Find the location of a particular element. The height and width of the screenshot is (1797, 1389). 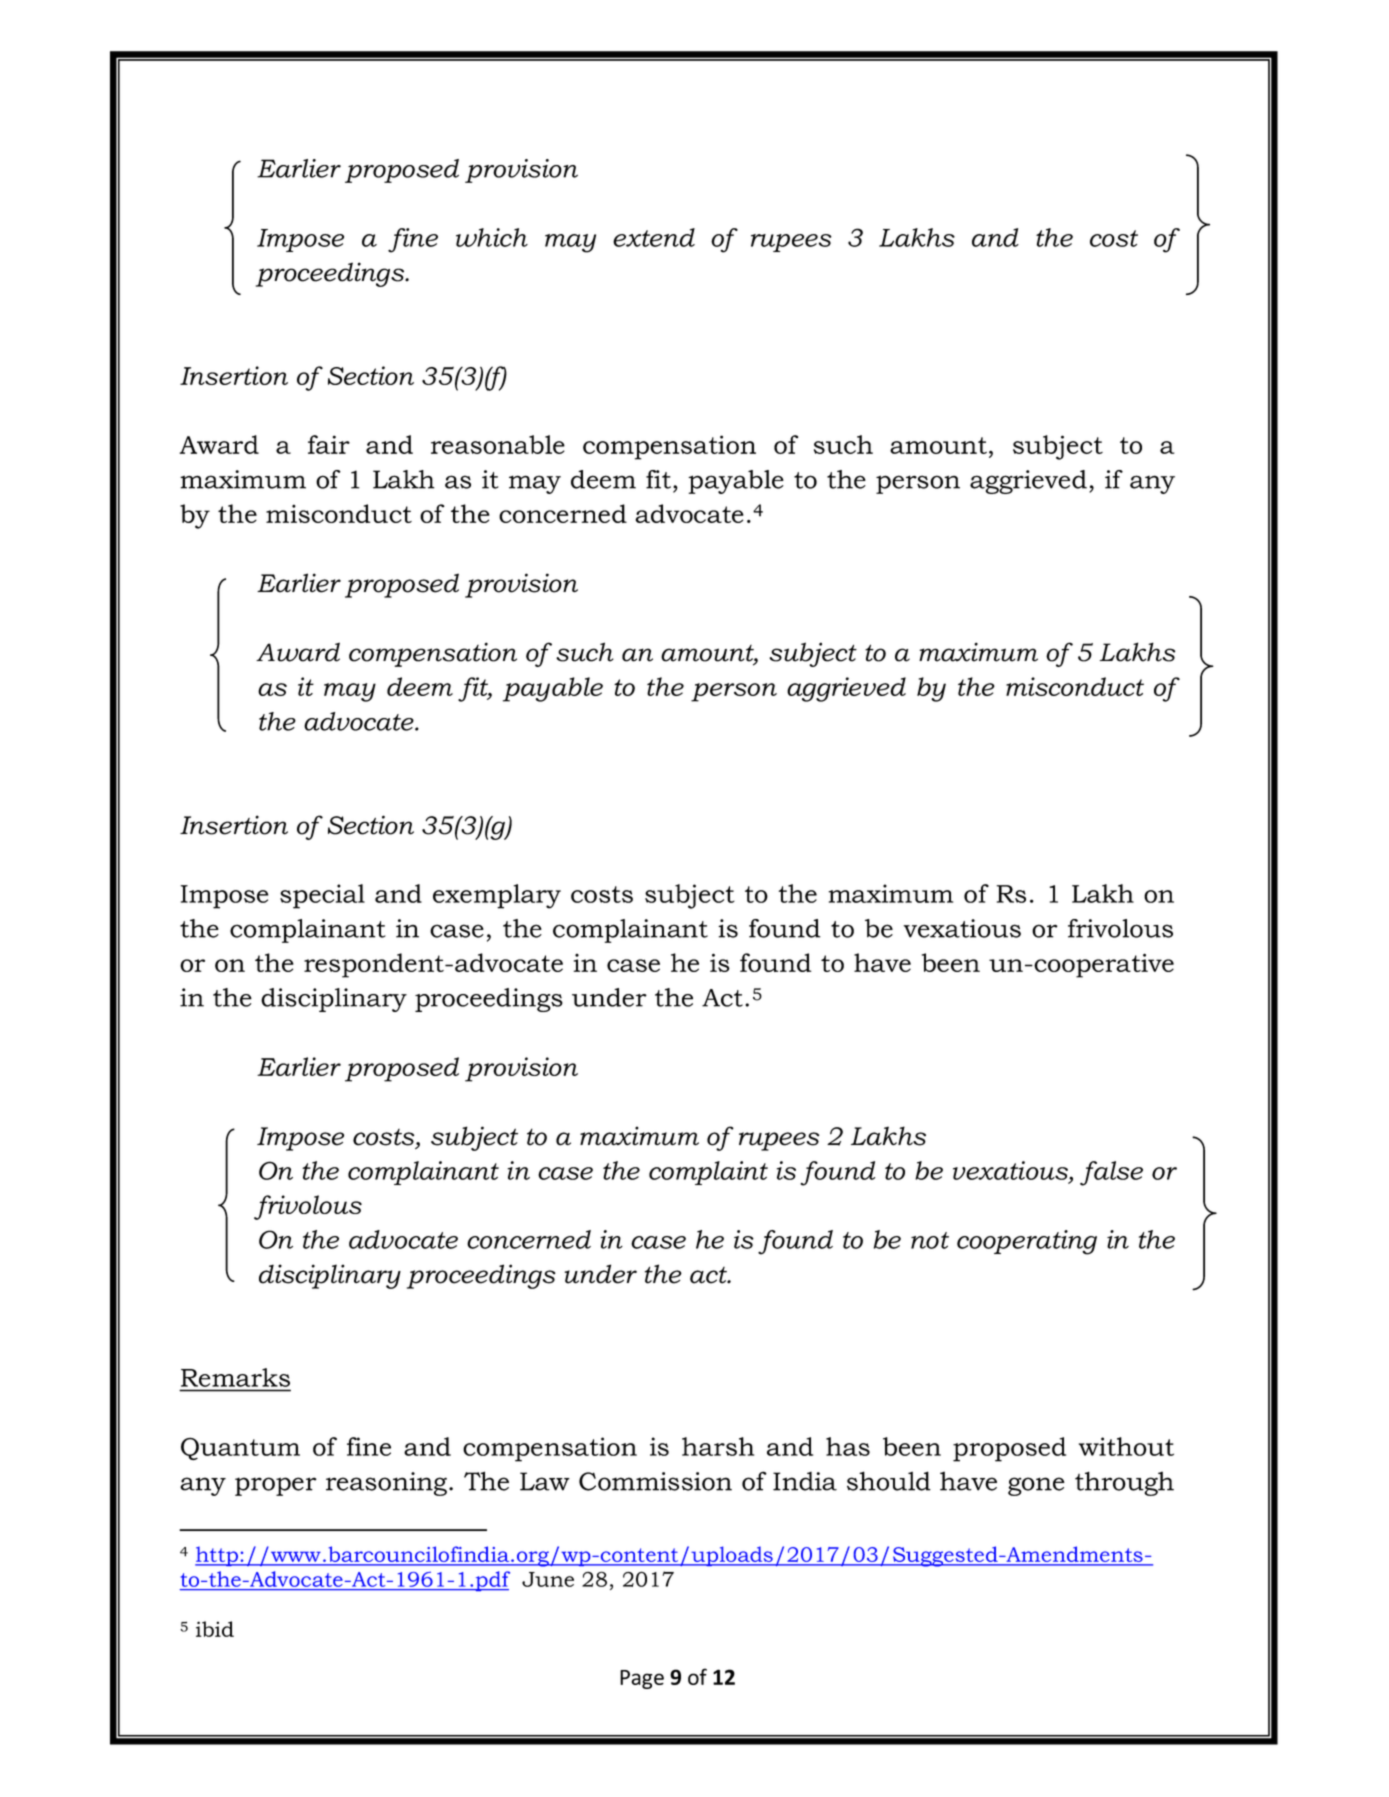

cooperating is located at coordinates (1027, 1242).
